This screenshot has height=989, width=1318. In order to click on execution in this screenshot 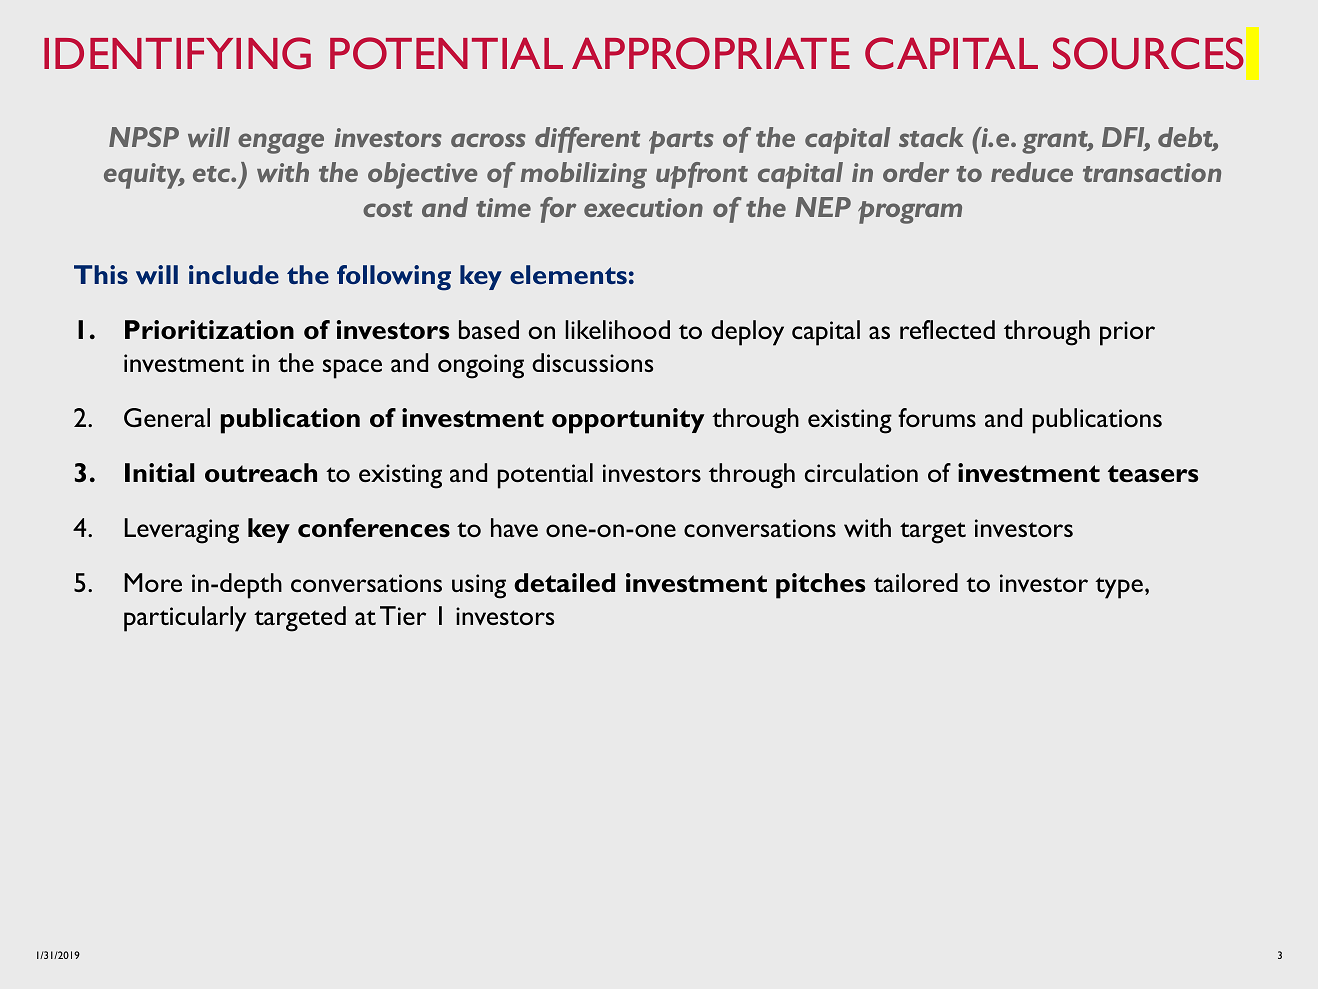, I will do `click(643, 207)`.
